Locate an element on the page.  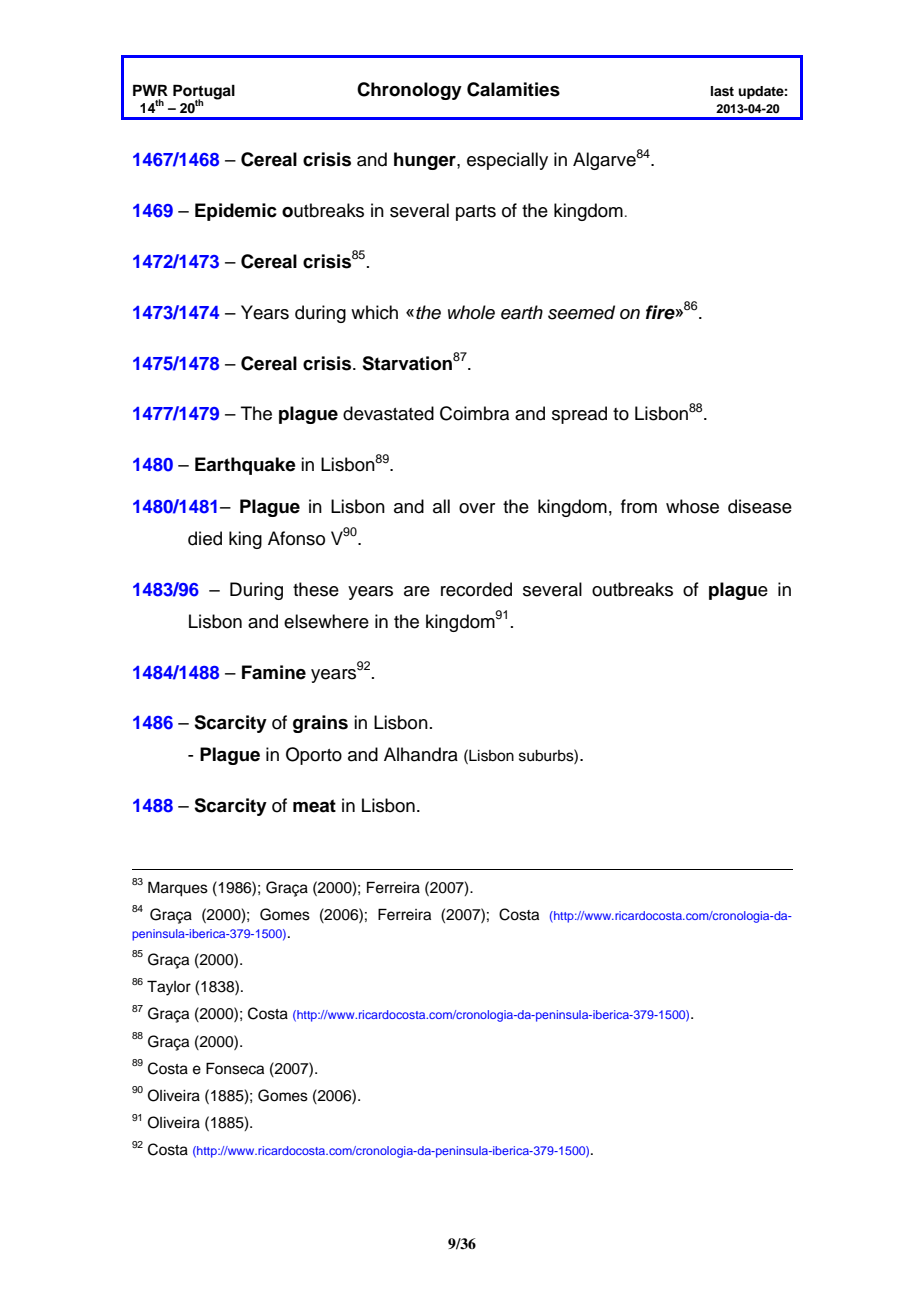
whose is located at coordinates (692, 506).
